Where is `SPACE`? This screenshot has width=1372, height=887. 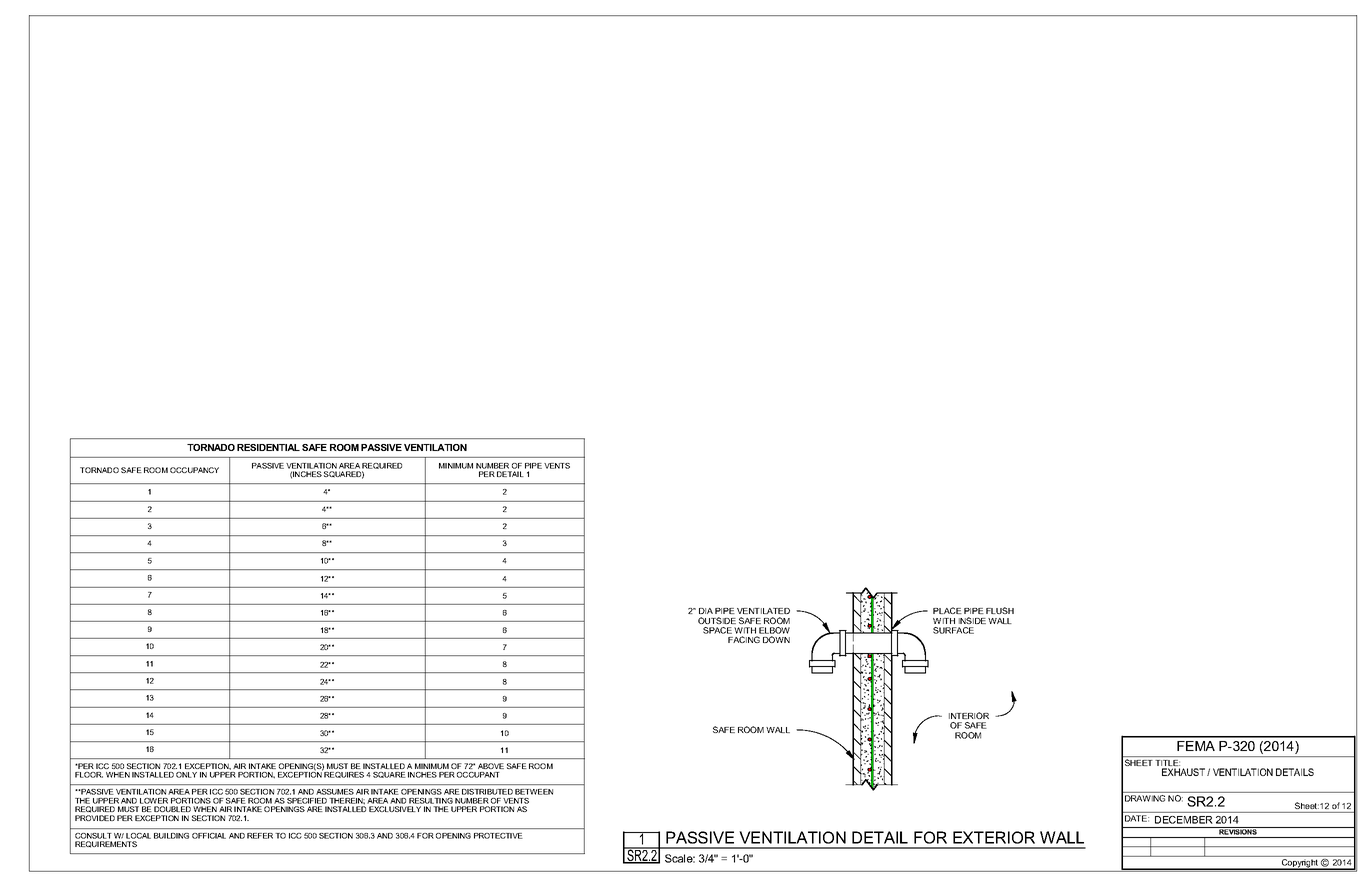
SPACE is located at coordinates (717, 630).
